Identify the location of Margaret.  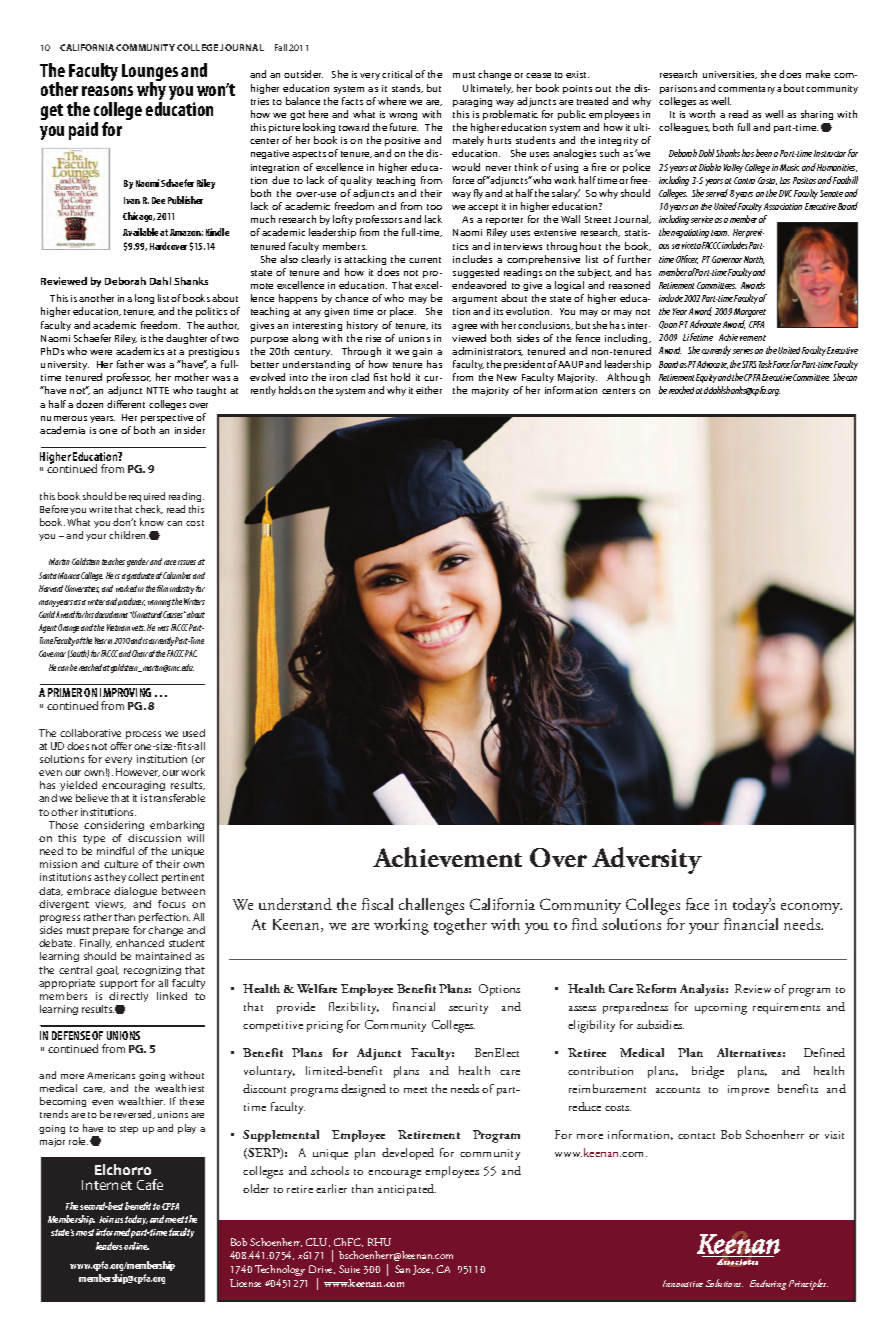
(750, 312).
